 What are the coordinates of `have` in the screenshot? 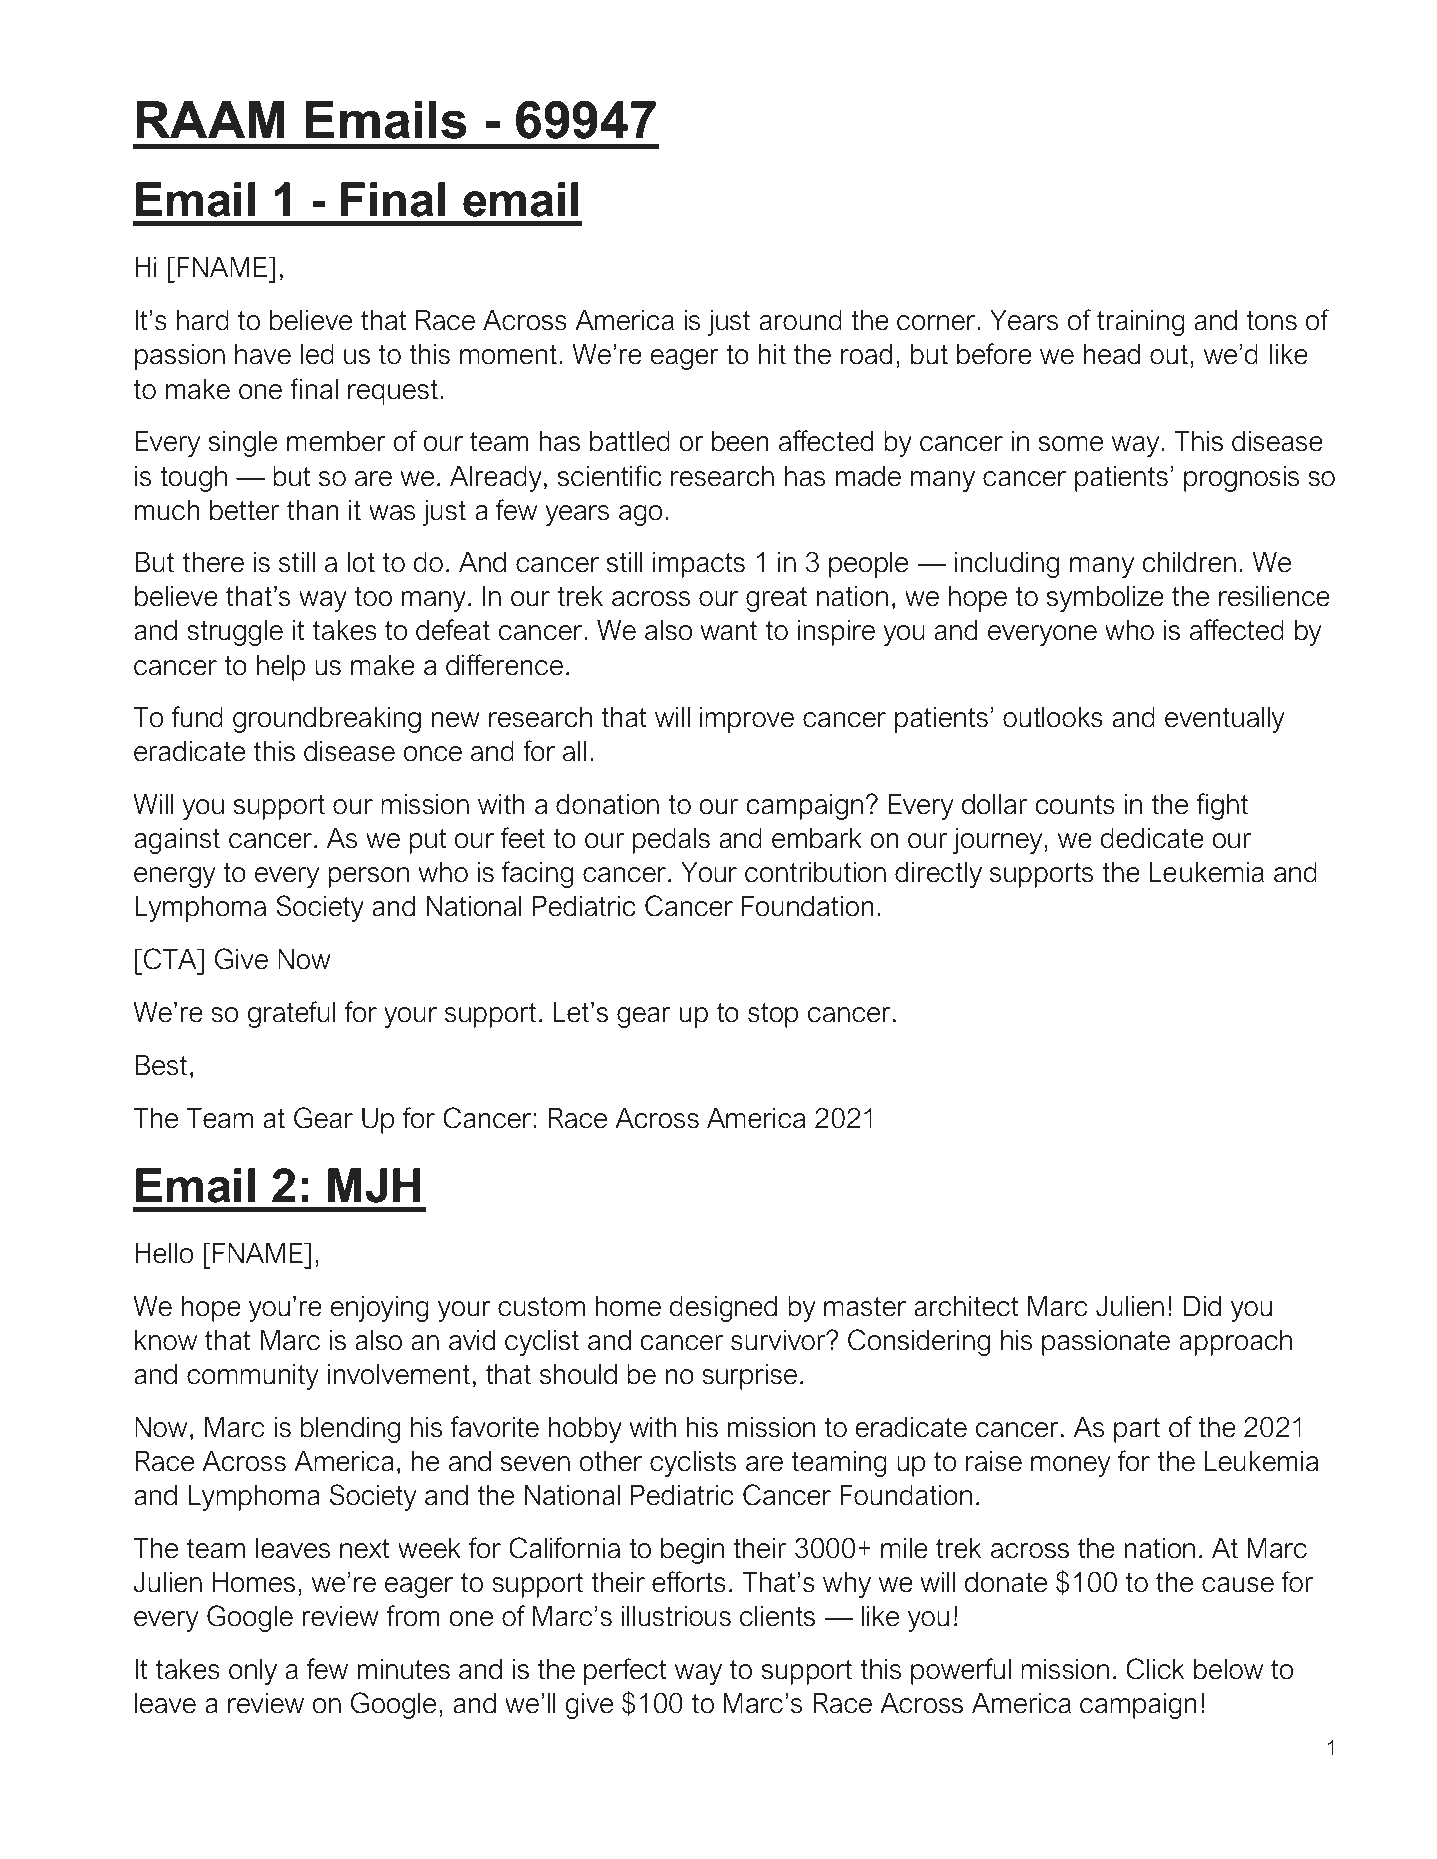 It's located at (263, 354).
